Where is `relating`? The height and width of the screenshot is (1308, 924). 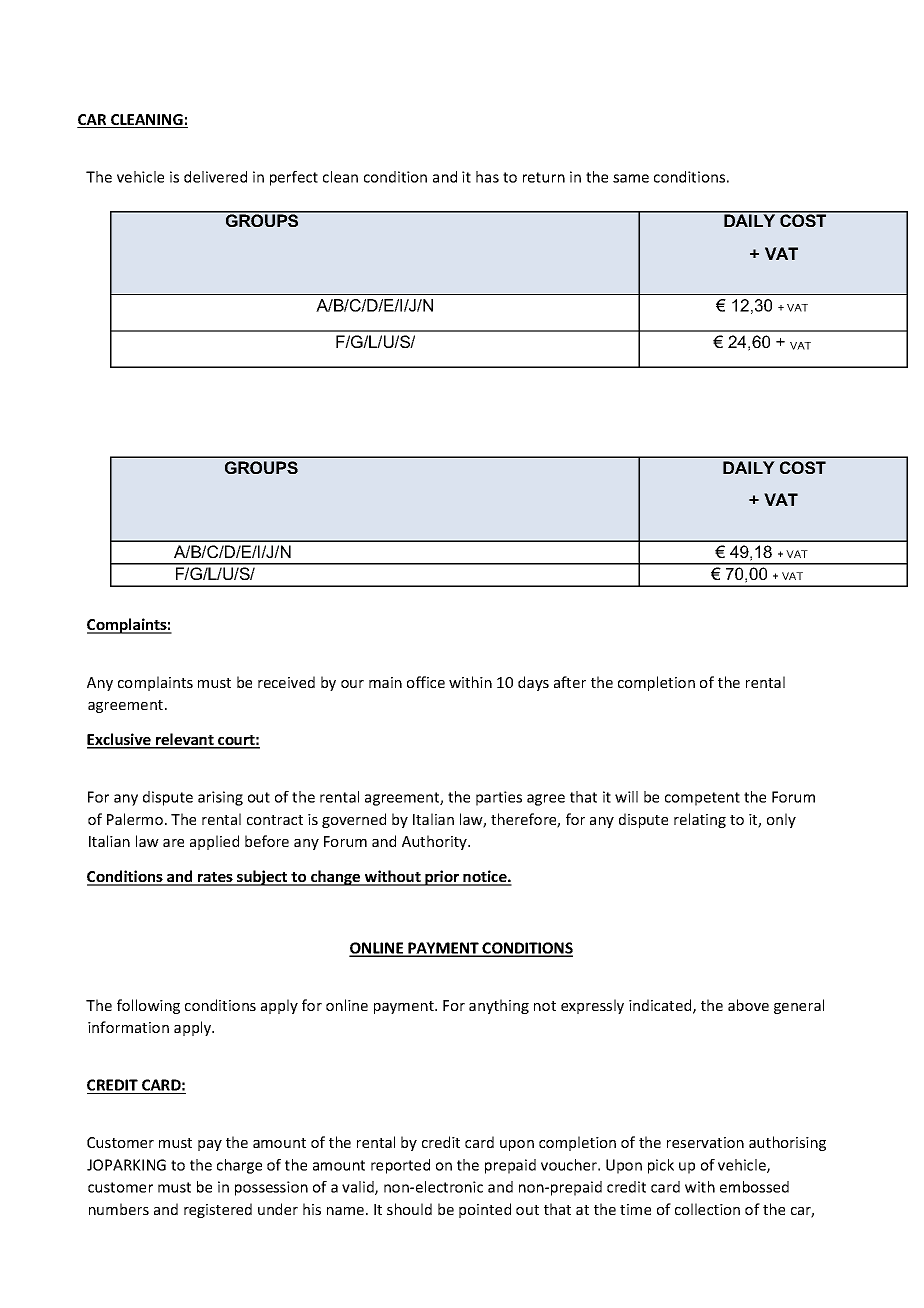 relating is located at coordinates (700, 820).
